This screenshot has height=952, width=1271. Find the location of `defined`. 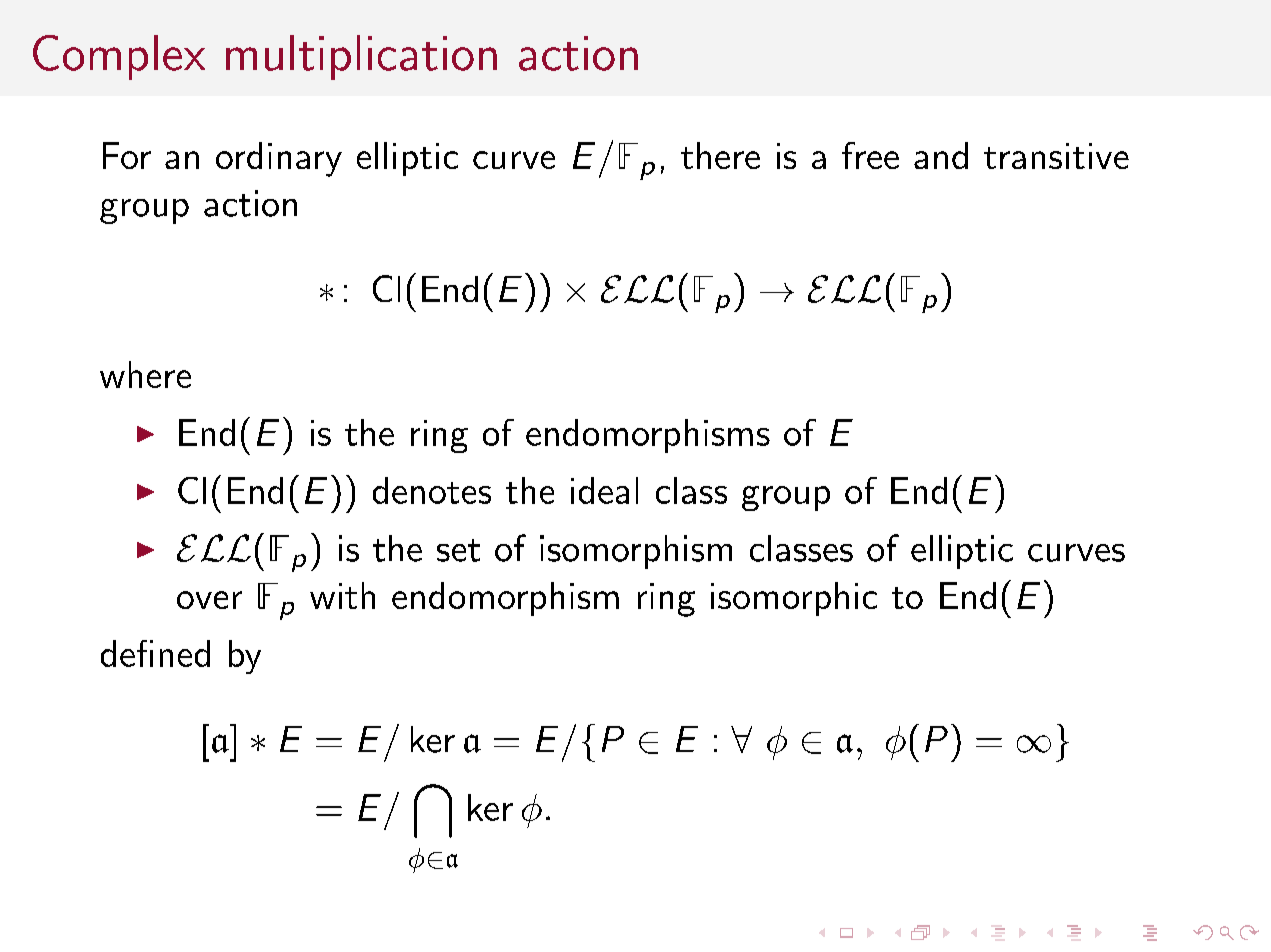

defined is located at coordinates (155, 653).
